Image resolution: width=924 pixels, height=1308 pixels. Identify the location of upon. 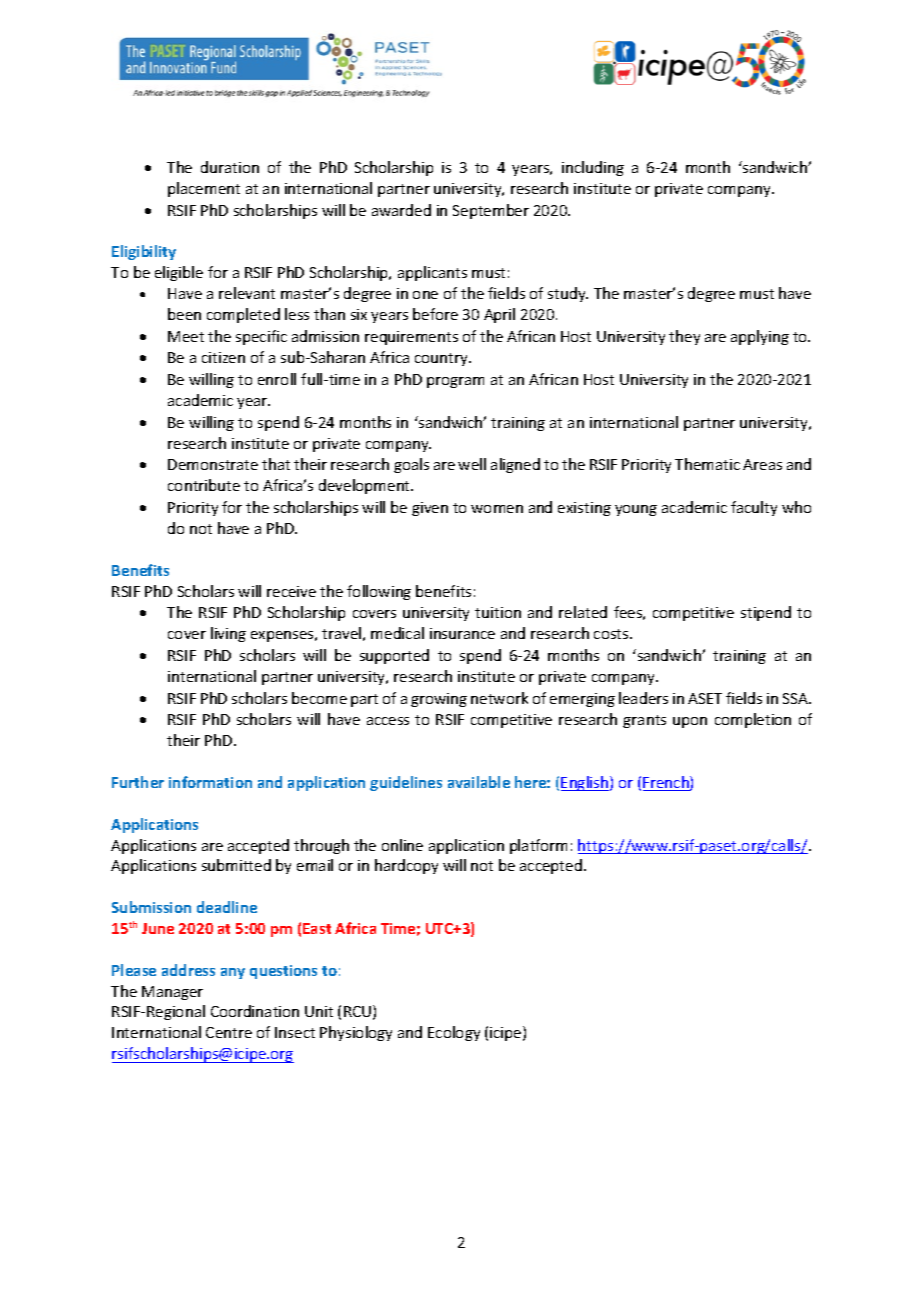
(690, 722).
